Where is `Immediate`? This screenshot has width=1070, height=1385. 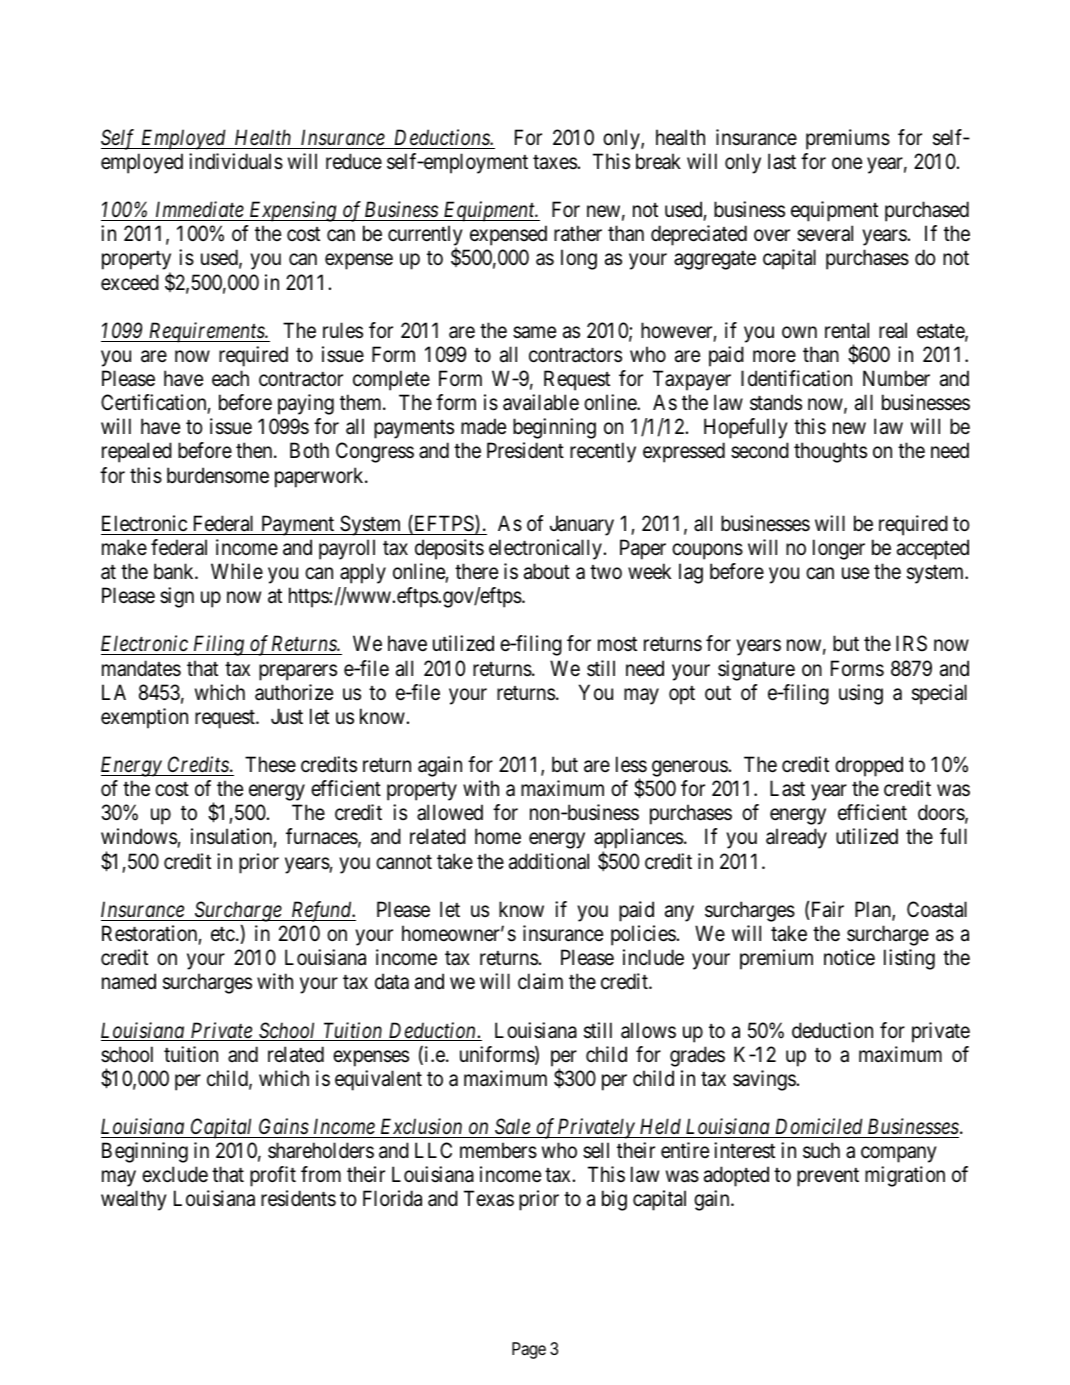
Immediate is located at coordinates (200, 209).
